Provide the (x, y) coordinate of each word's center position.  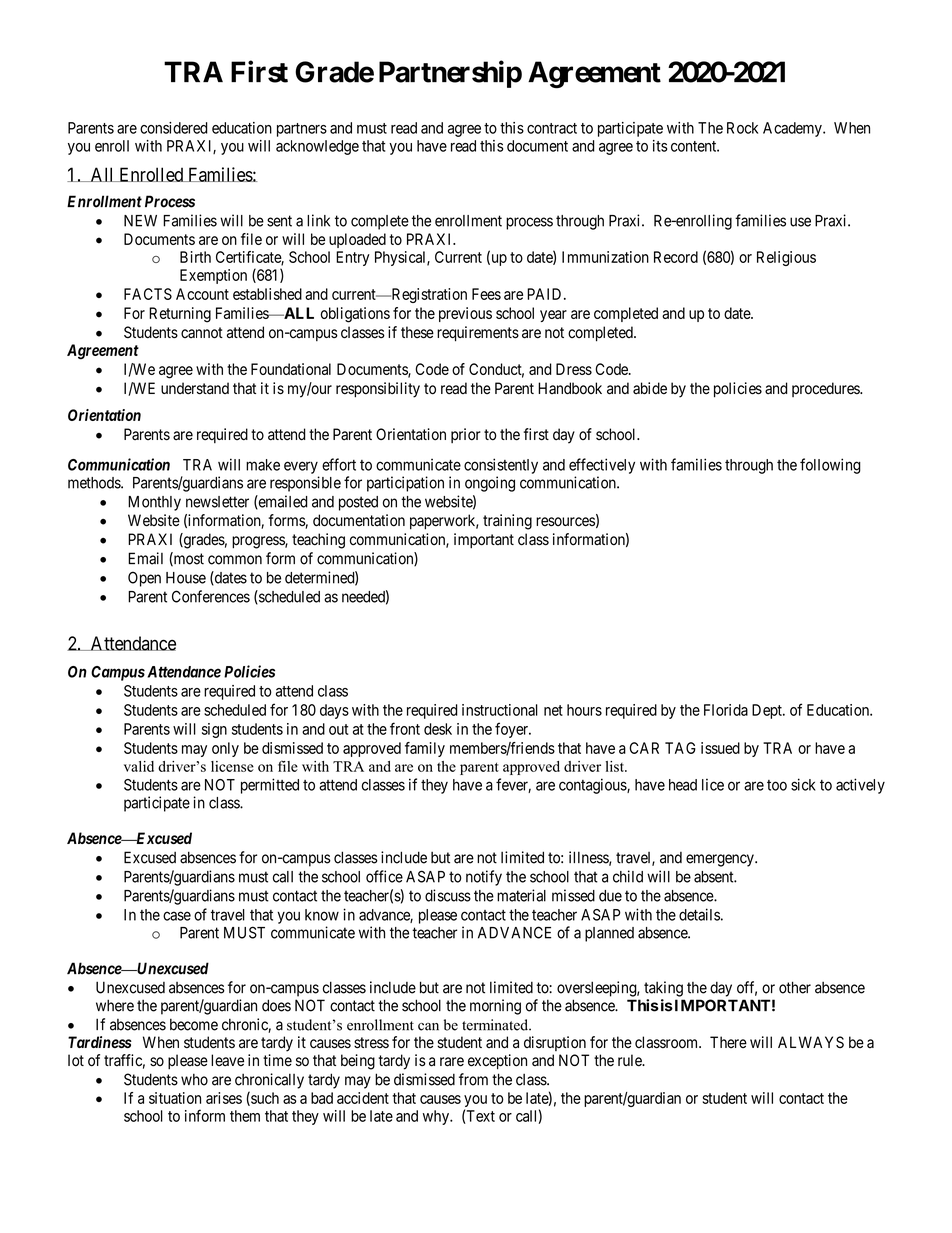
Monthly (154, 503)
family (425, 749)
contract (552, 128)
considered (174, 128)
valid (139, 766)
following (830, 466)
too (777, 785)
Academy (793, 129)
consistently (501, 466)
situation (175, 1098)
